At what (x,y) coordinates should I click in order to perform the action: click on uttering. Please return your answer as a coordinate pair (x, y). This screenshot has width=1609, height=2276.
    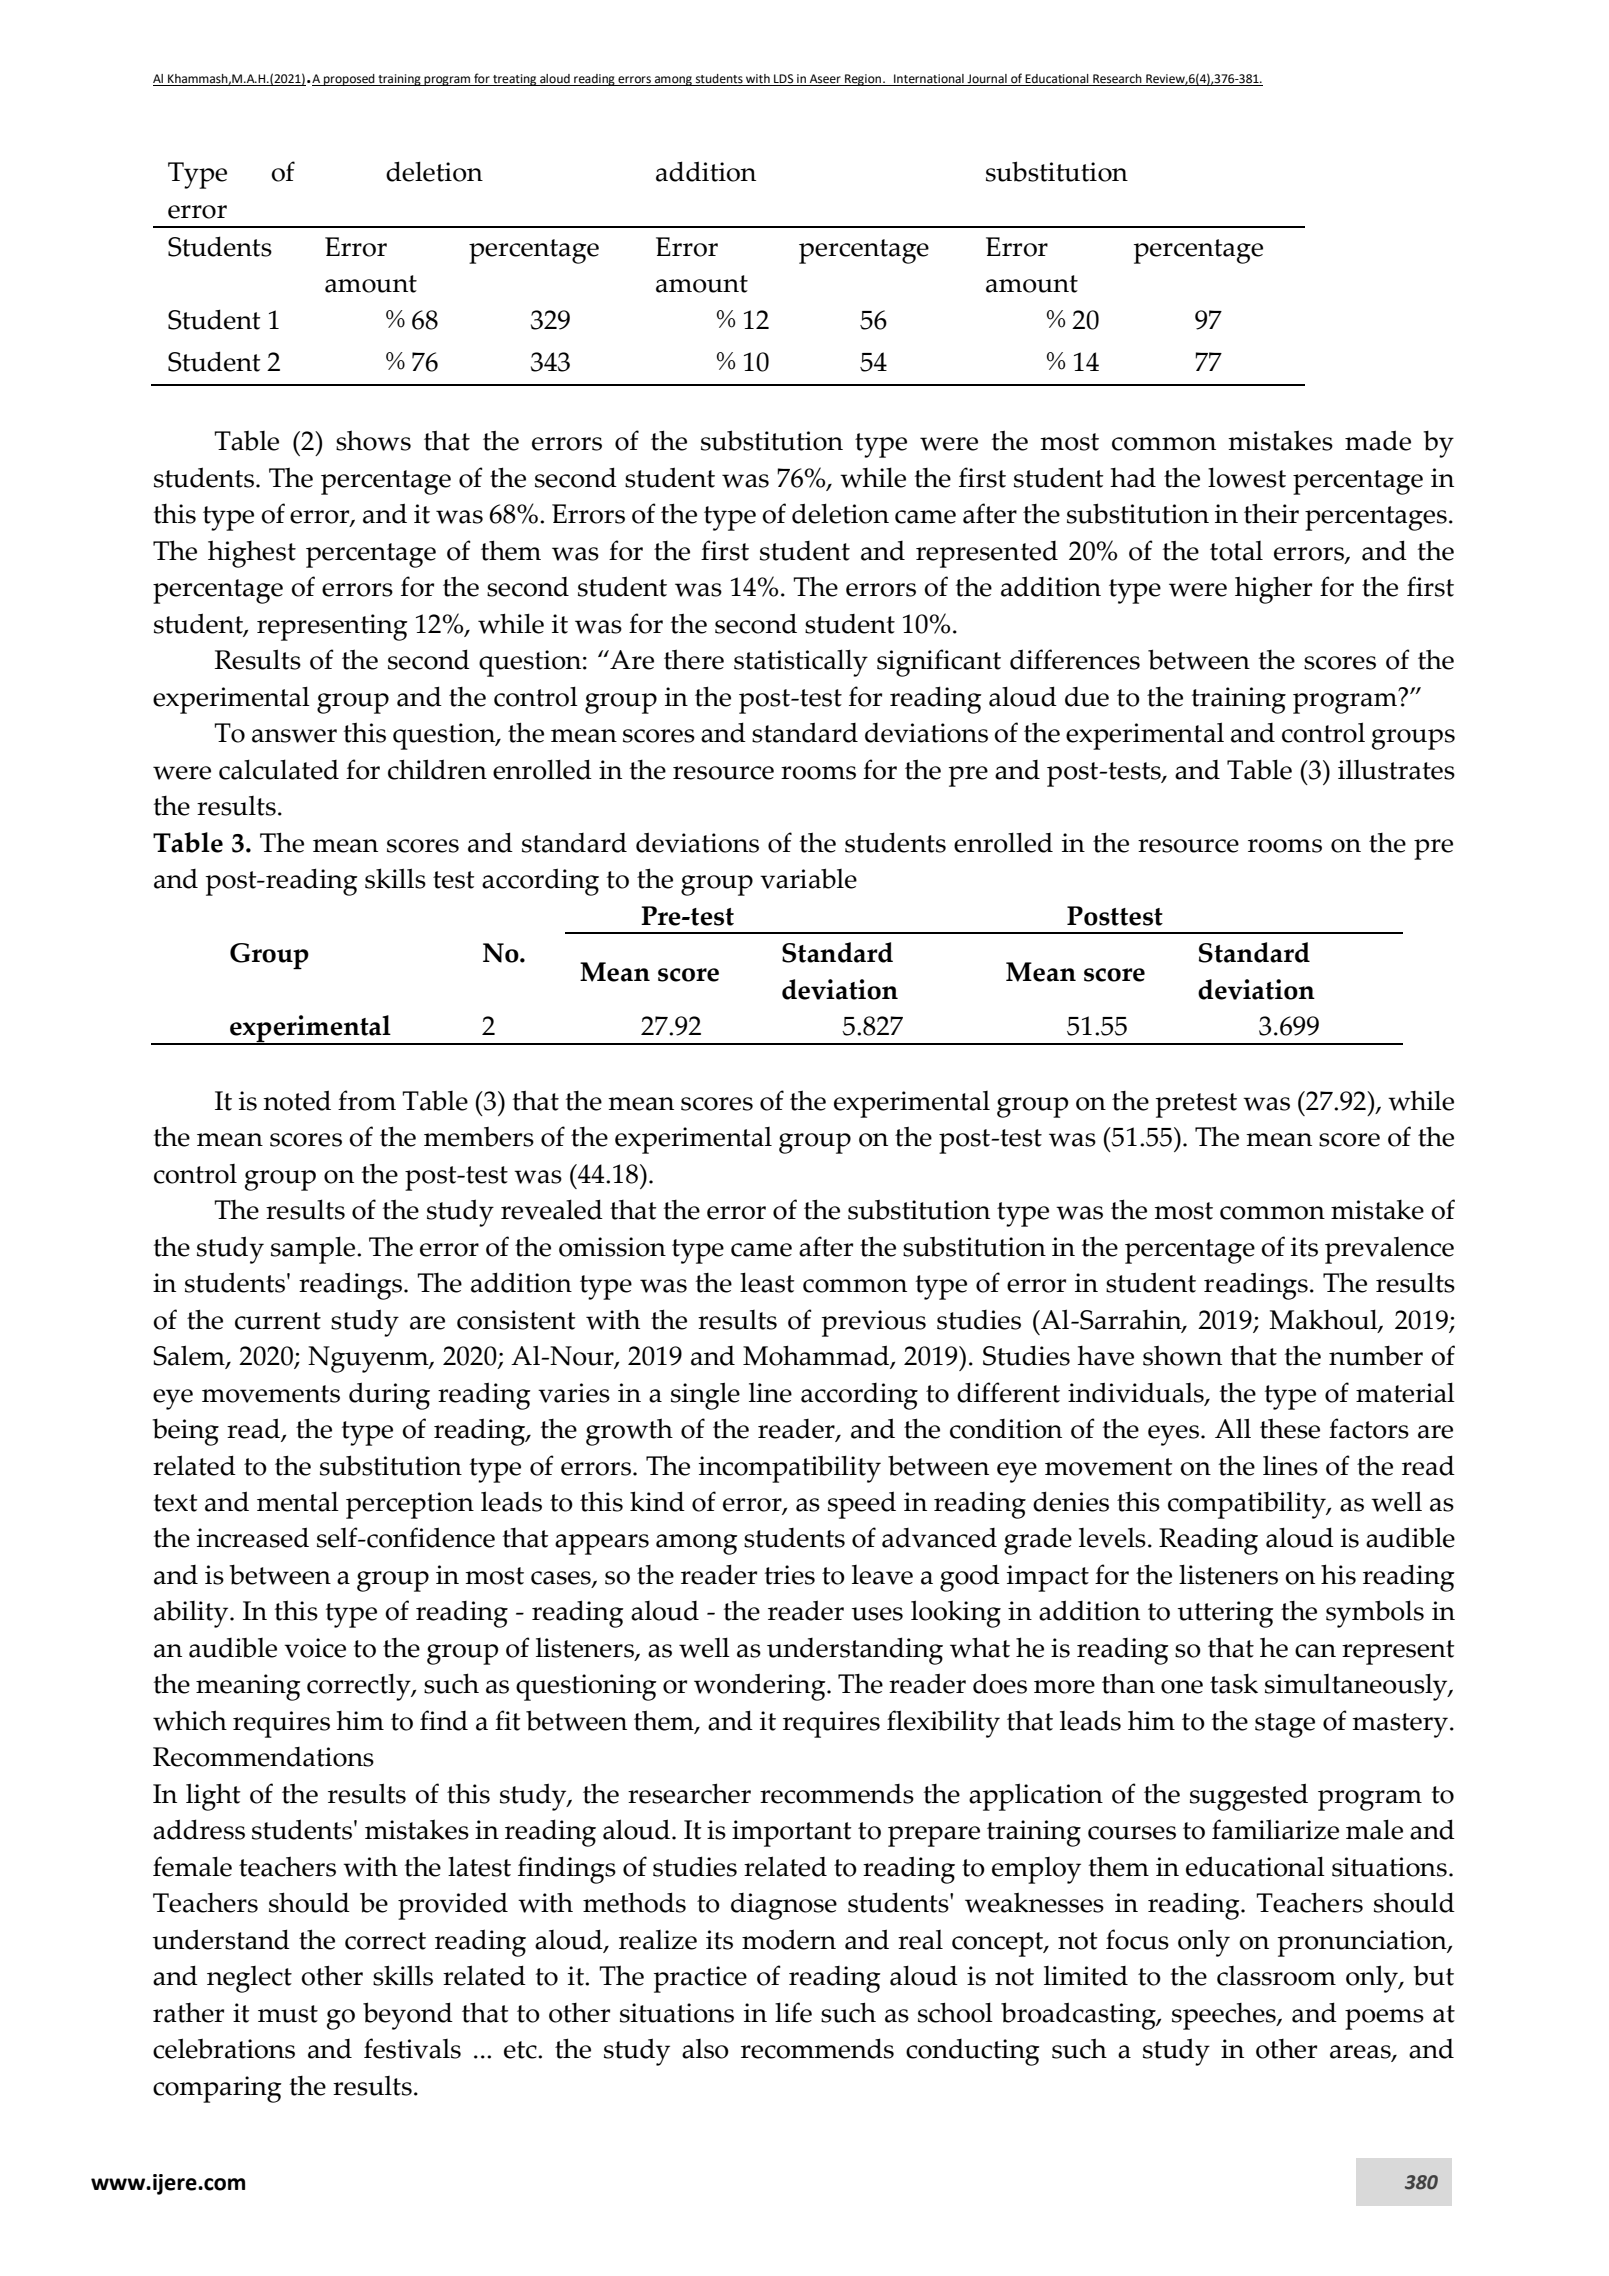
    Looking at the image, I should click on (1226, 1614).
